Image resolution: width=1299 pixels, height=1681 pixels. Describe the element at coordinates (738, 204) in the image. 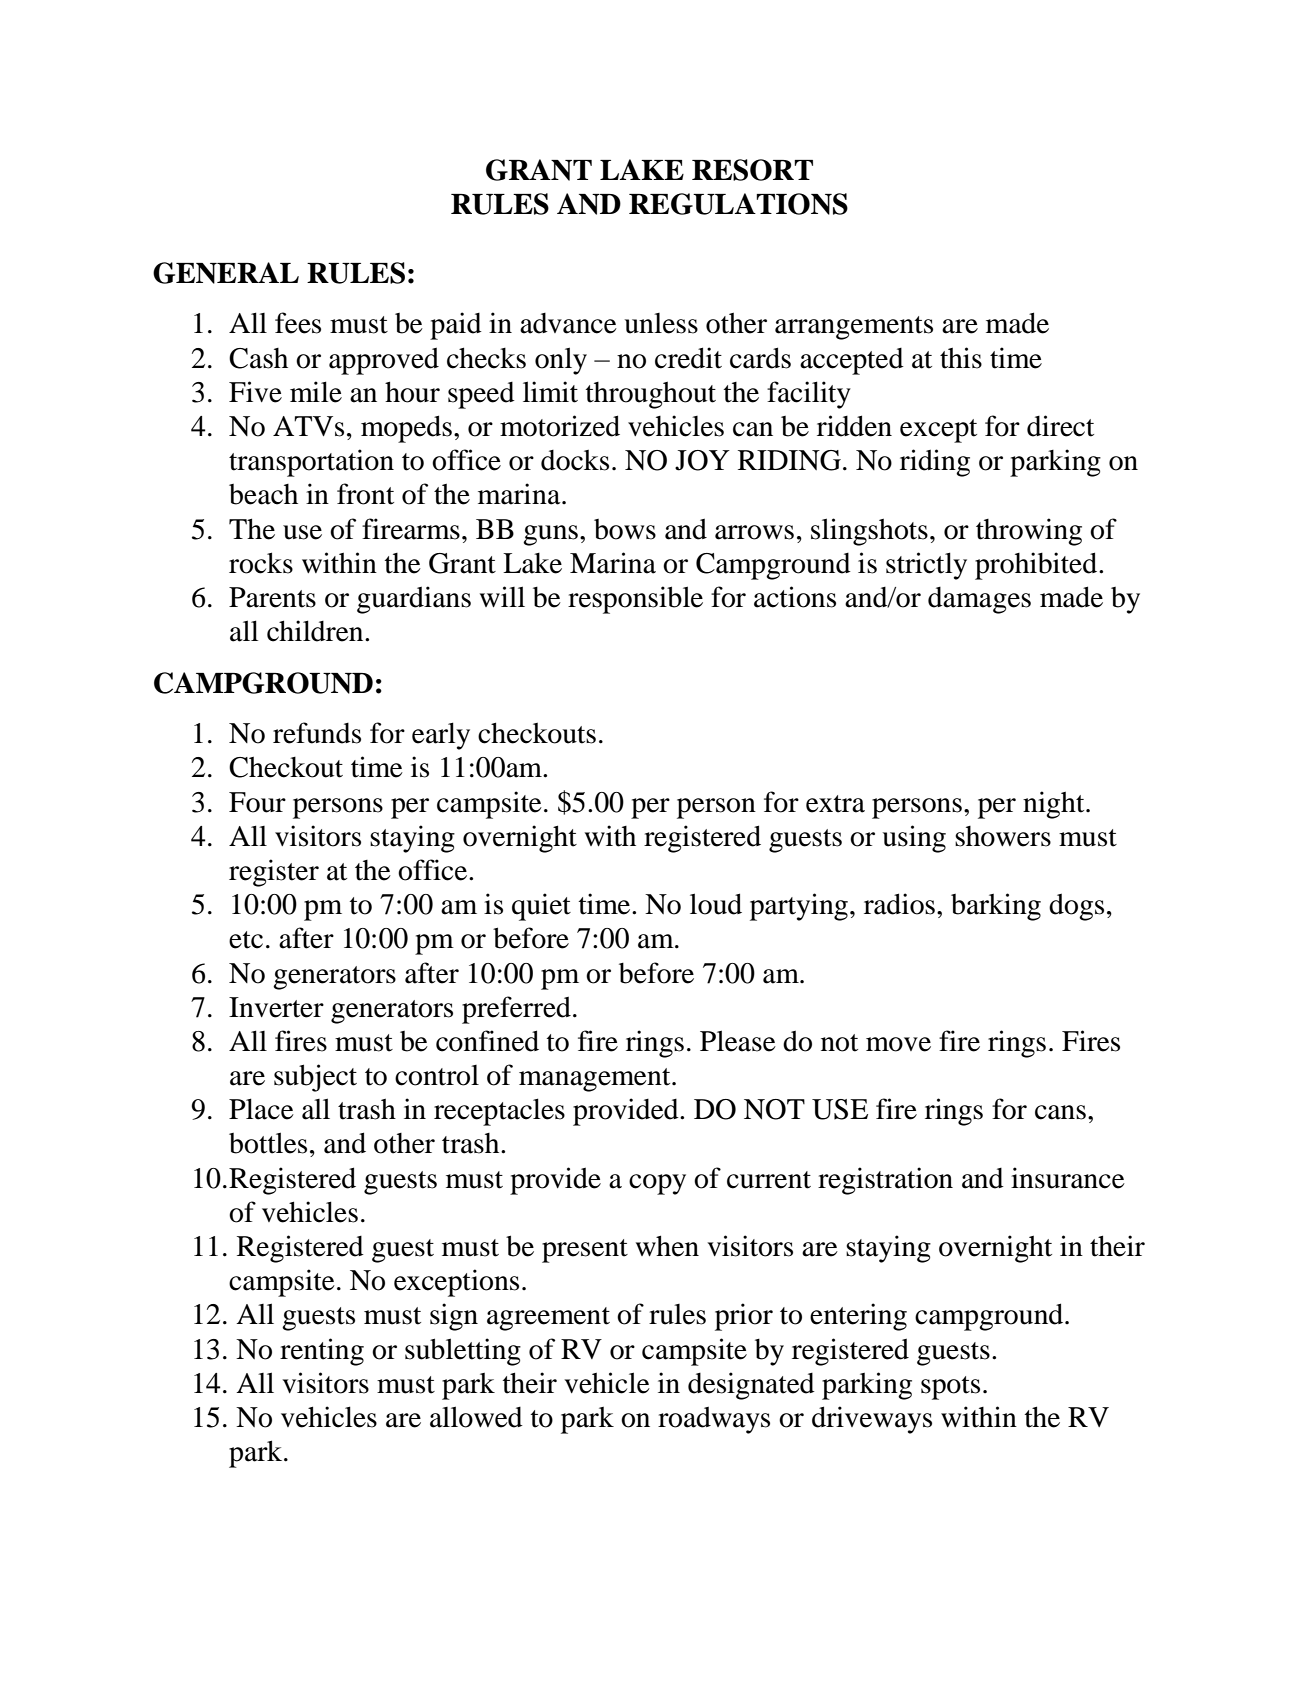

I see `REGULATIONS` at that location.
